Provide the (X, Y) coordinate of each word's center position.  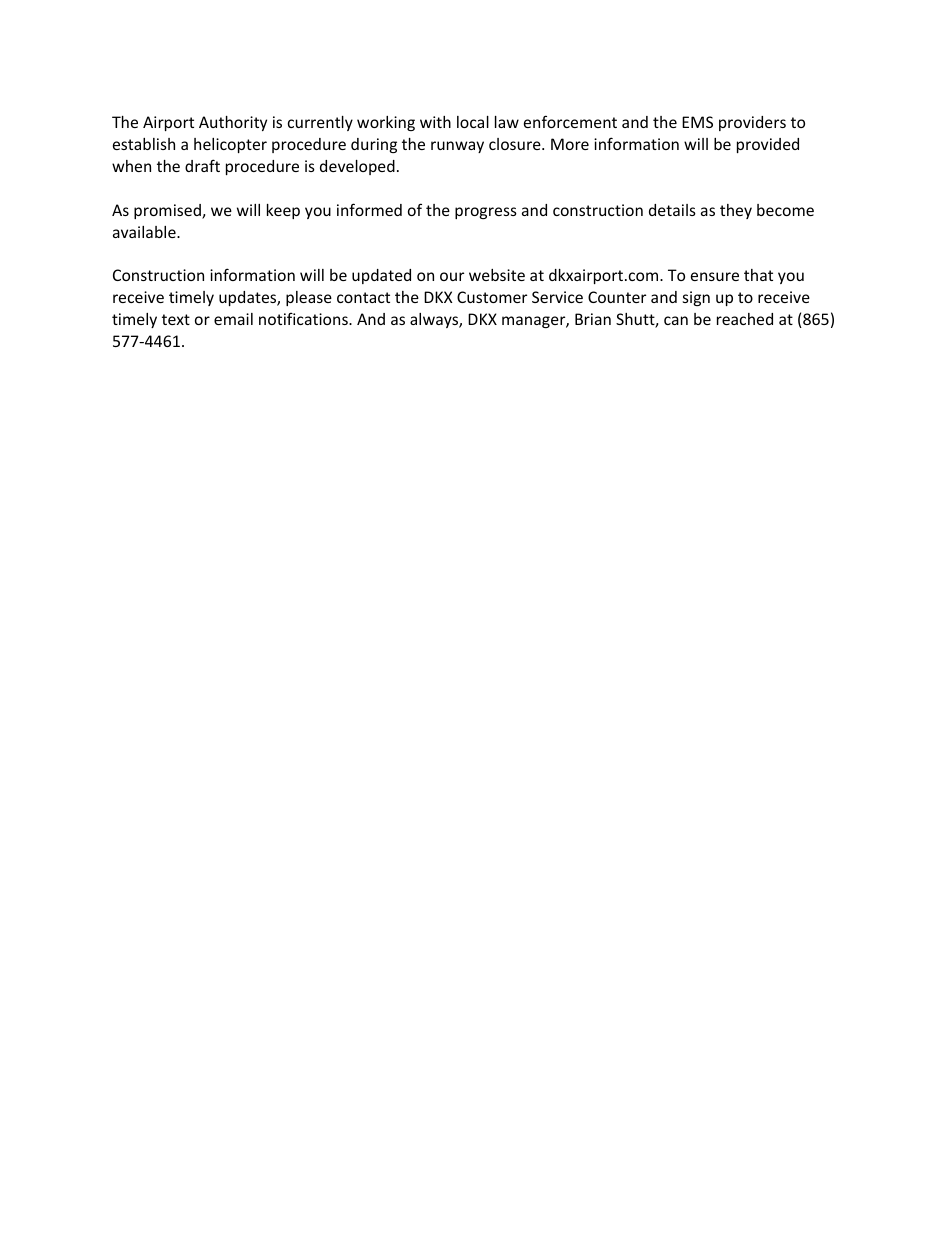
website (497, 275)
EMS (697, 122)
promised (168, 211)
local (473, 122)
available (145, 232)
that (758, 275)
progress (486, 213)
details (672, 210)
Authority (233, 123)
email (233, 319)
